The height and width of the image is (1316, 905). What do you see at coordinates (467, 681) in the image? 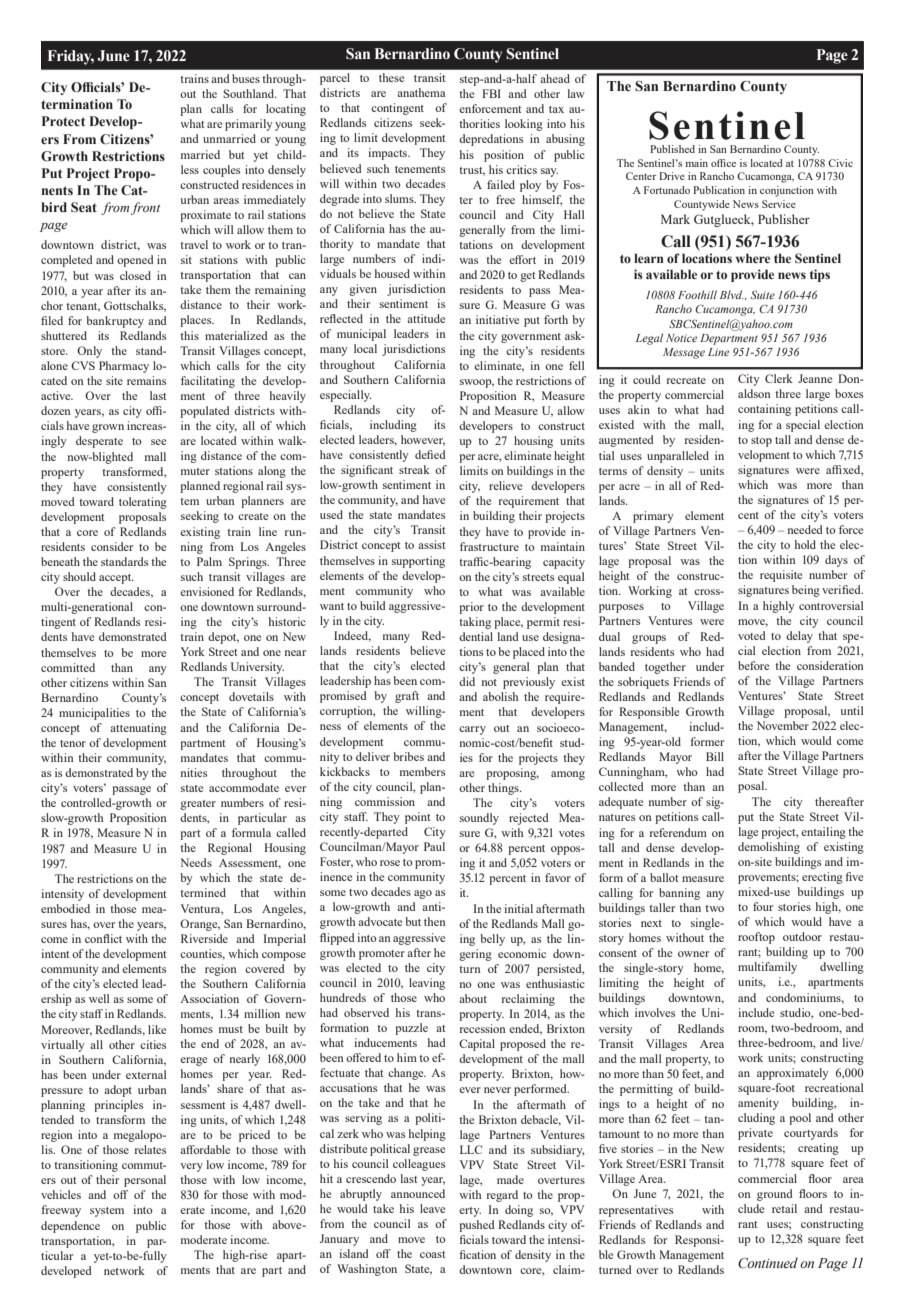
I see `did` at bounding box center [467, 681].
